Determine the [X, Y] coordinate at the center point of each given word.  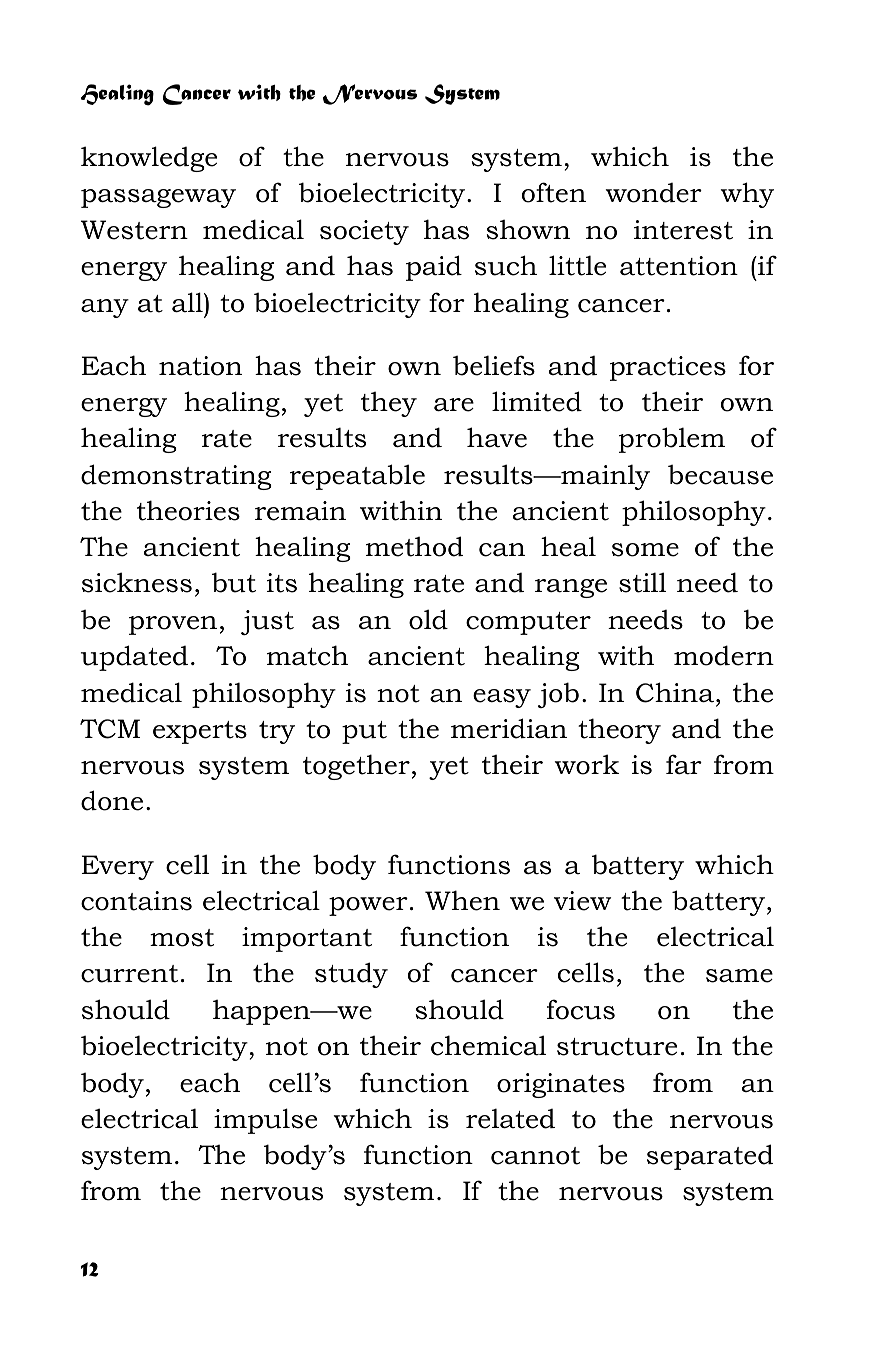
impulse [265, 1121]
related [510, 1118]
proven [173, 625]
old [428, 619]
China [675, 692]
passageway [158, 198]
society [364, 232]
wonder [654, 193]
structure [617, 1047]
